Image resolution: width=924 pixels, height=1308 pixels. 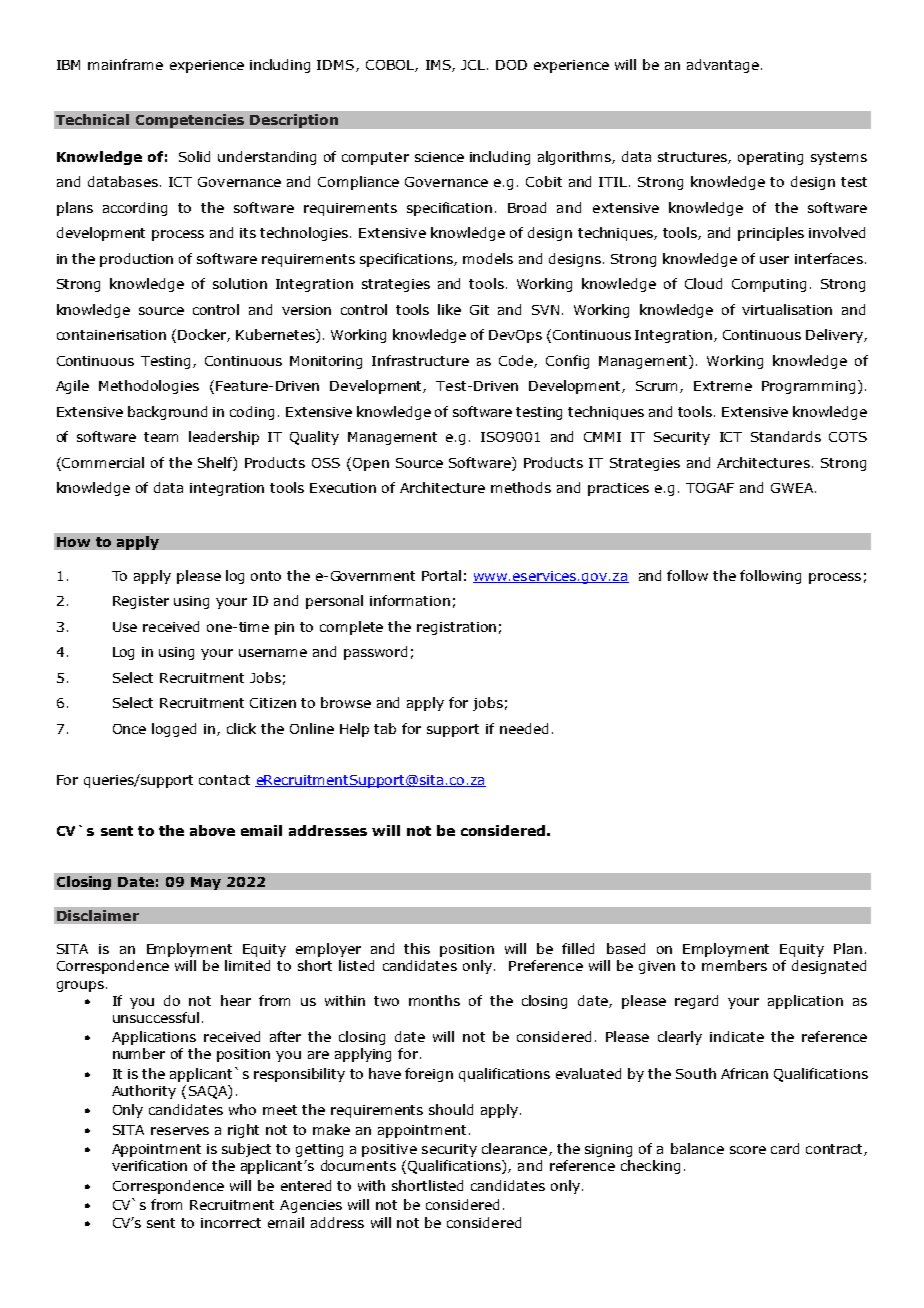 What do you see at coordinates (710, 488) in the document?
I see `TOGAF` at bounding box center [710, 488].
